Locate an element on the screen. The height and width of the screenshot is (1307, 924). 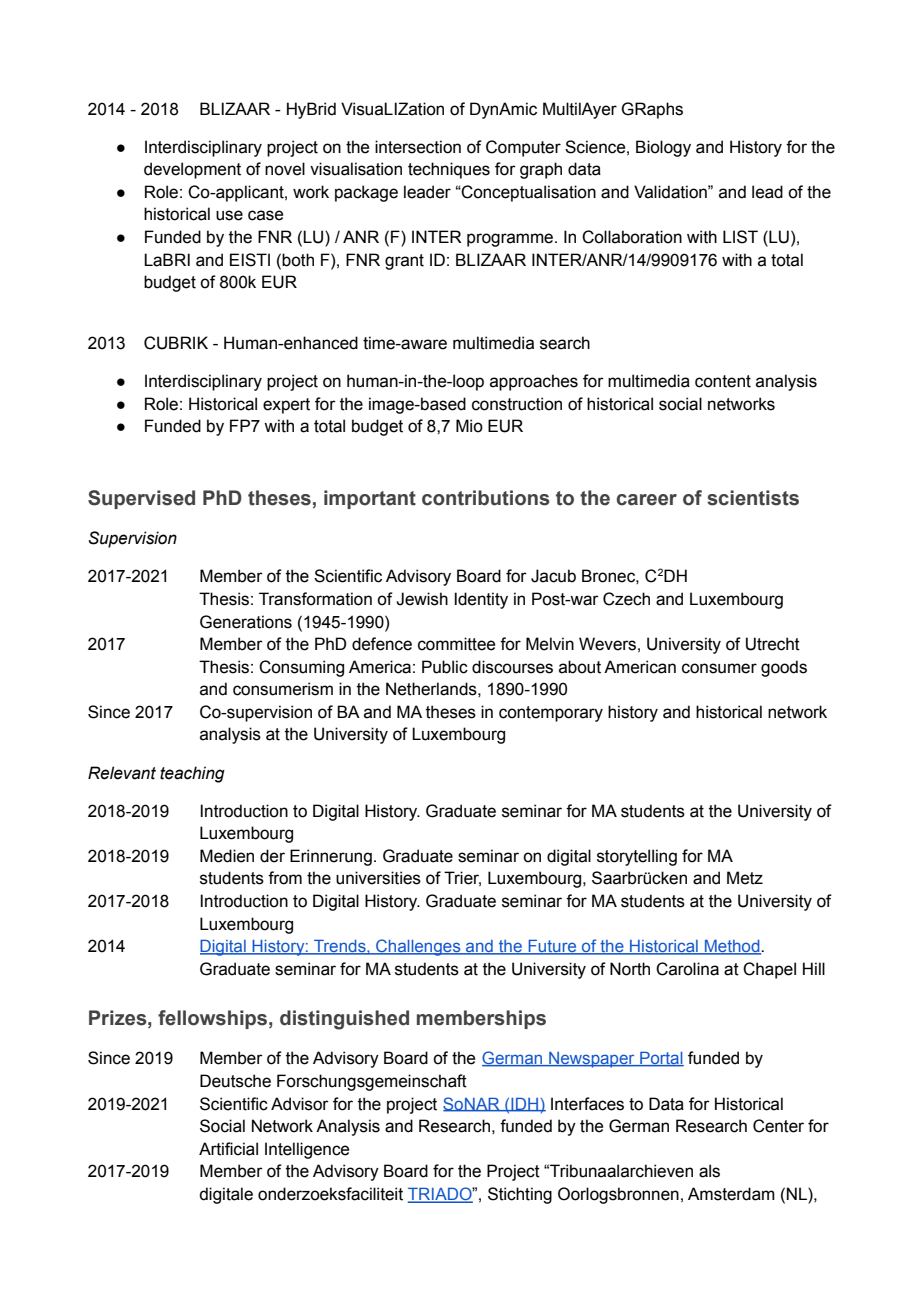
Artificial is located at coordinates (228, 1149).
